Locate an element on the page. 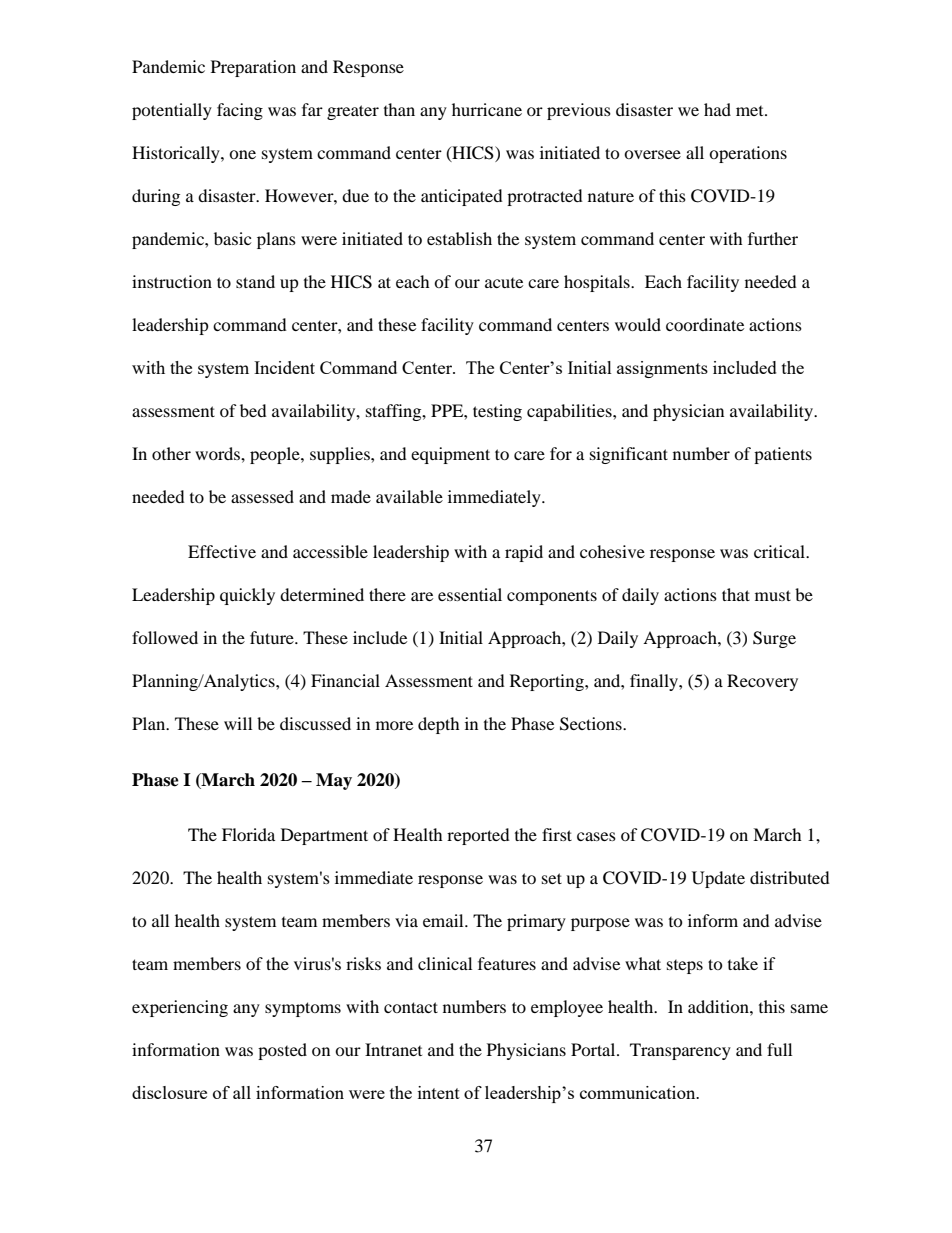  quickly is located at coordinates (247, 596).
